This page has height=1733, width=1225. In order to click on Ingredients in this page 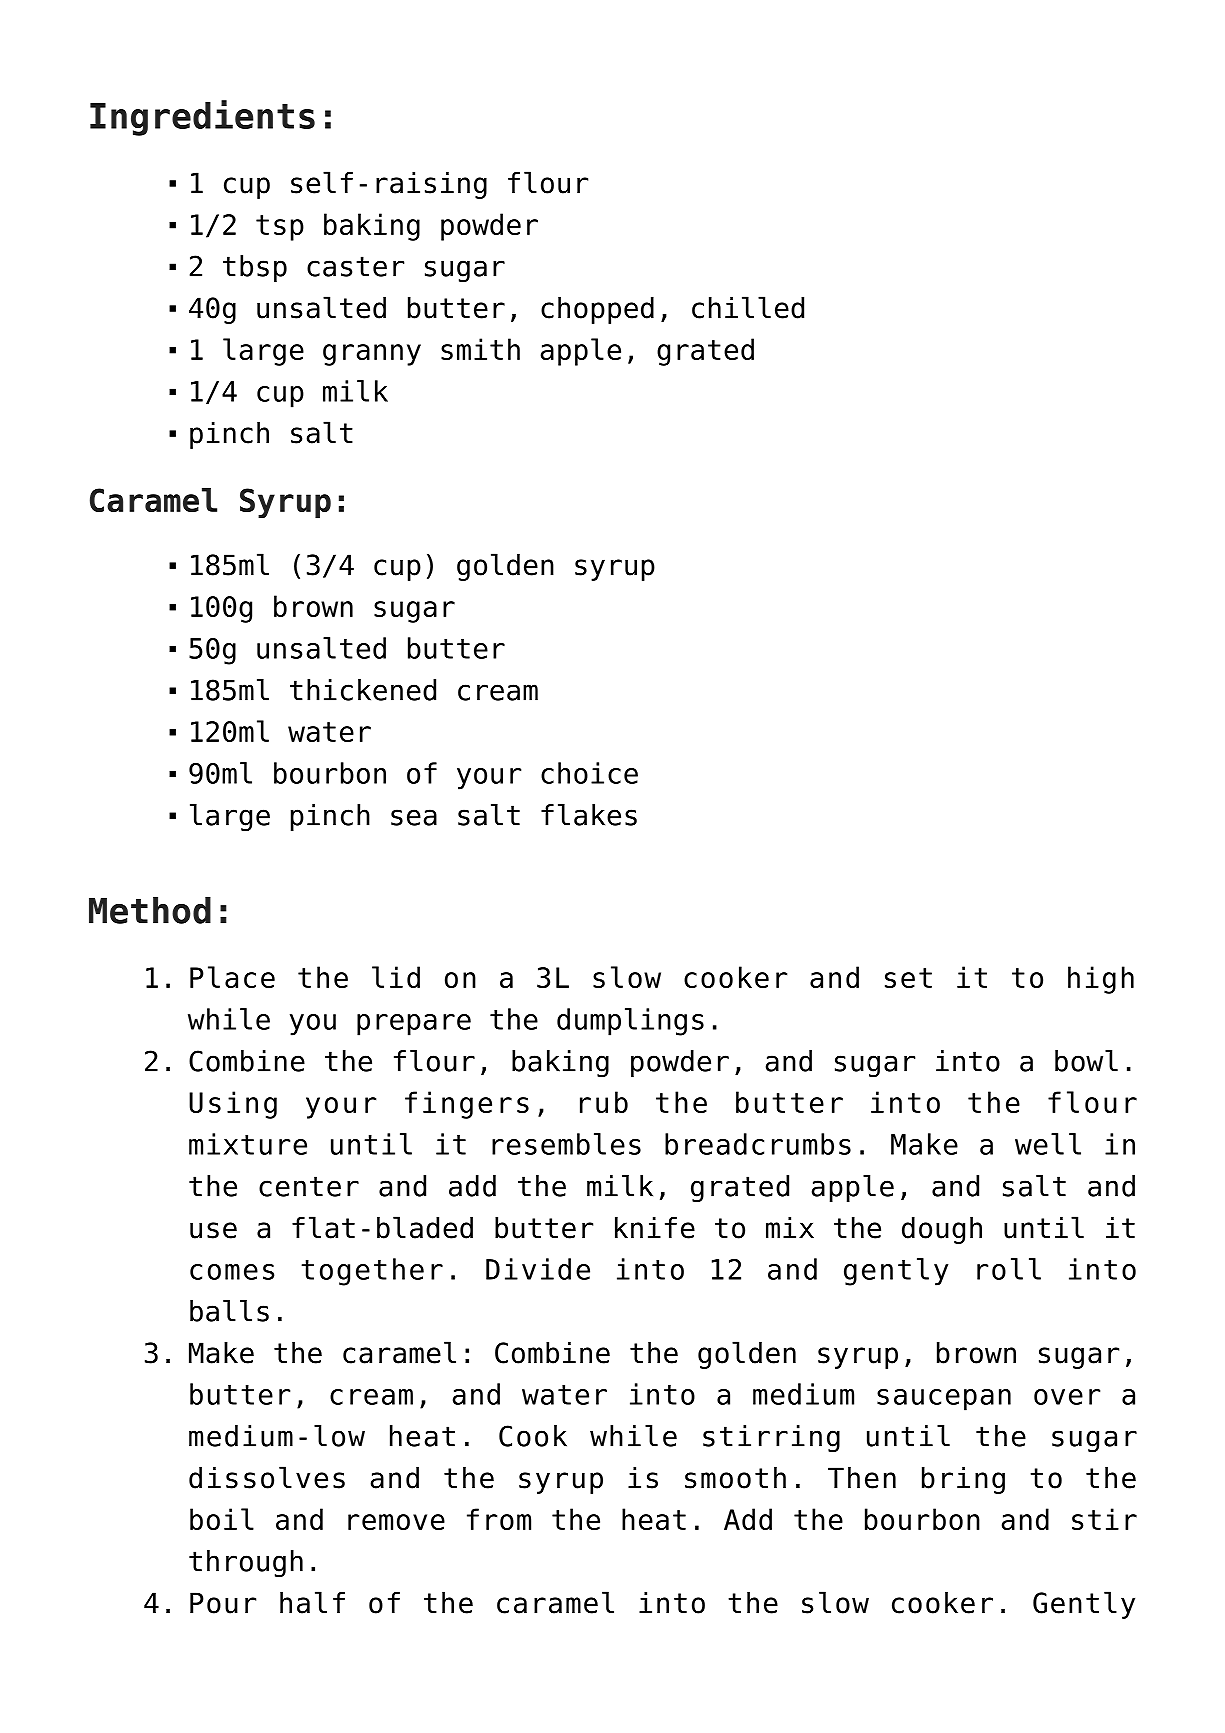, I will do `click(202, 118)`.
